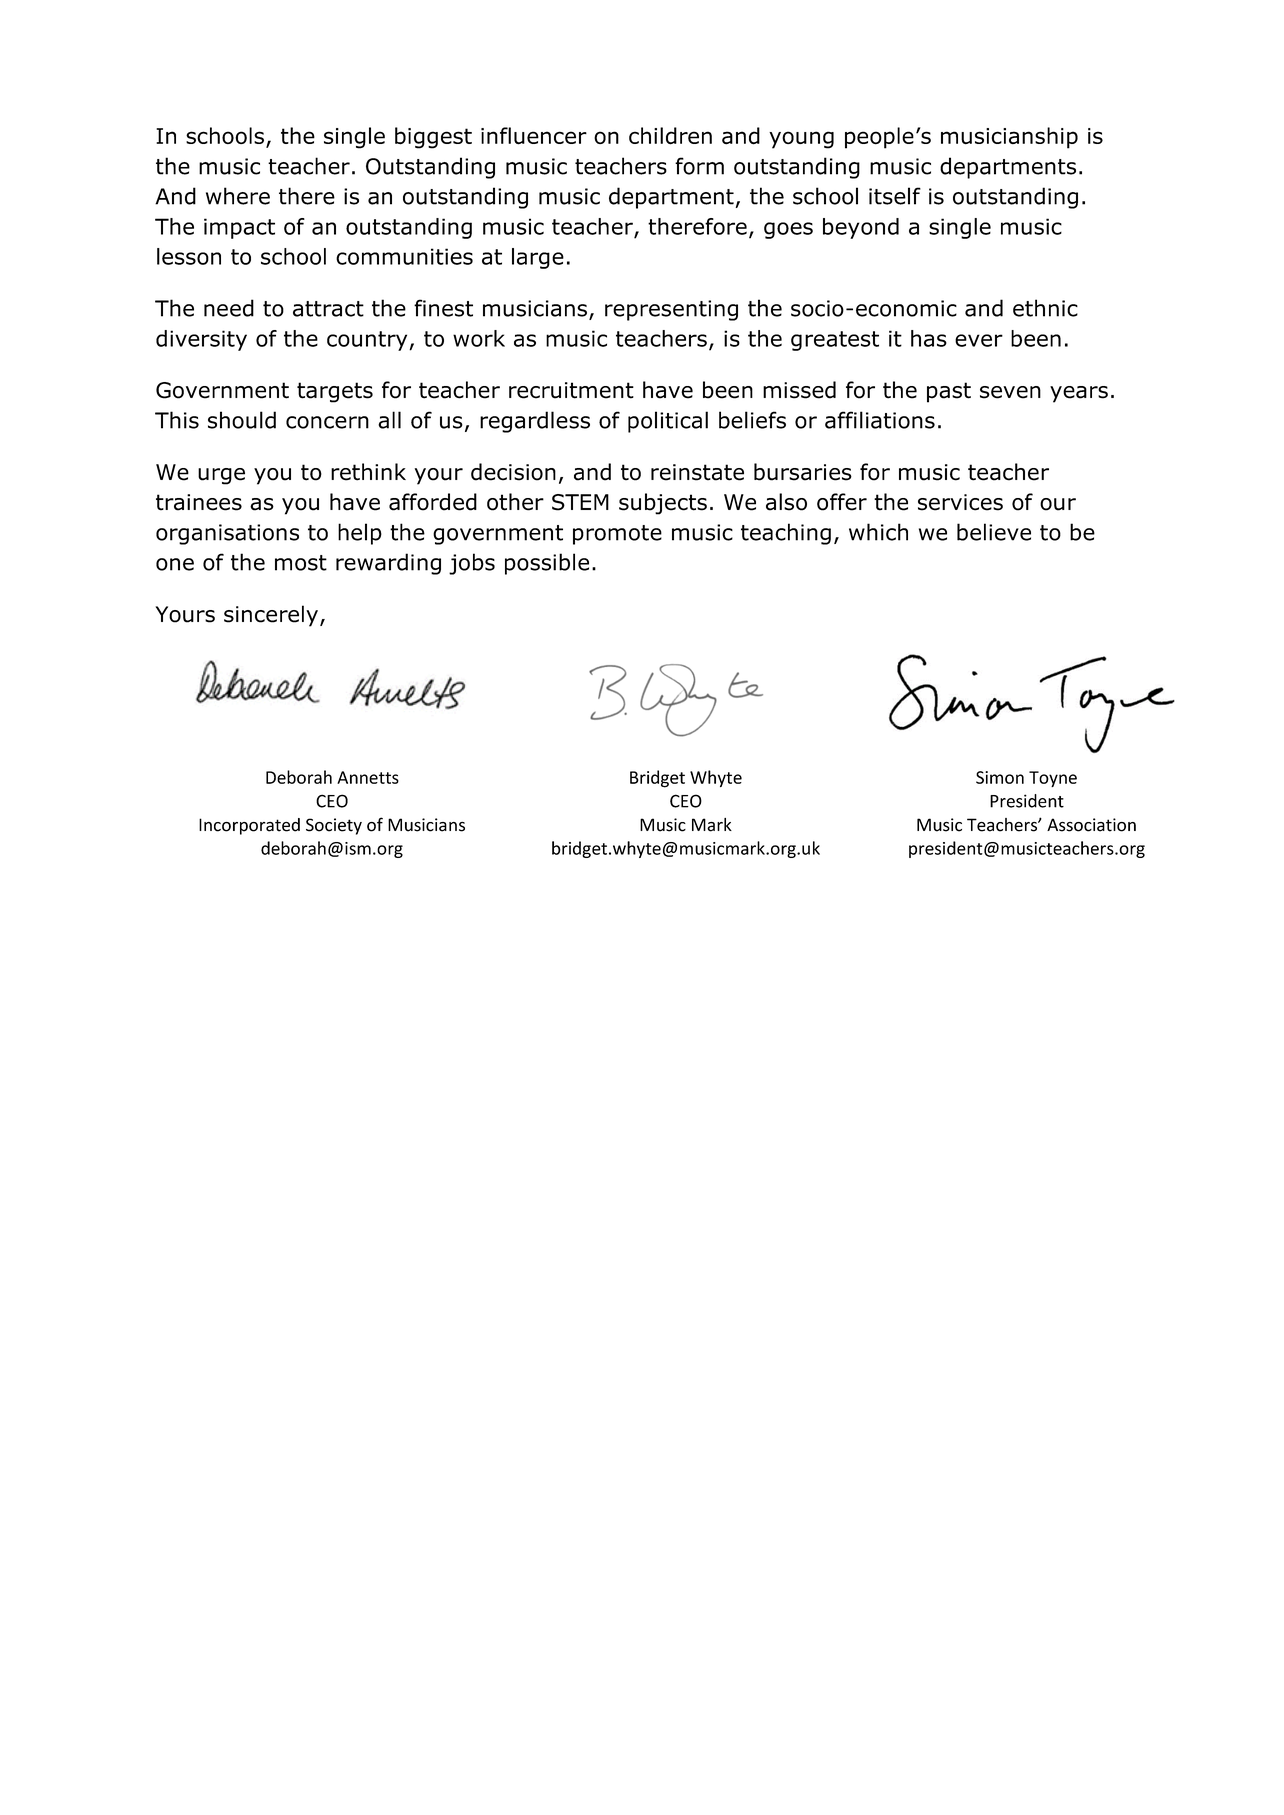 The image size is (1284, 1815). What do you see at coordinates (1000, 777) in the screenshot?
I see `Simon` at bounding box center [1000, 777].
